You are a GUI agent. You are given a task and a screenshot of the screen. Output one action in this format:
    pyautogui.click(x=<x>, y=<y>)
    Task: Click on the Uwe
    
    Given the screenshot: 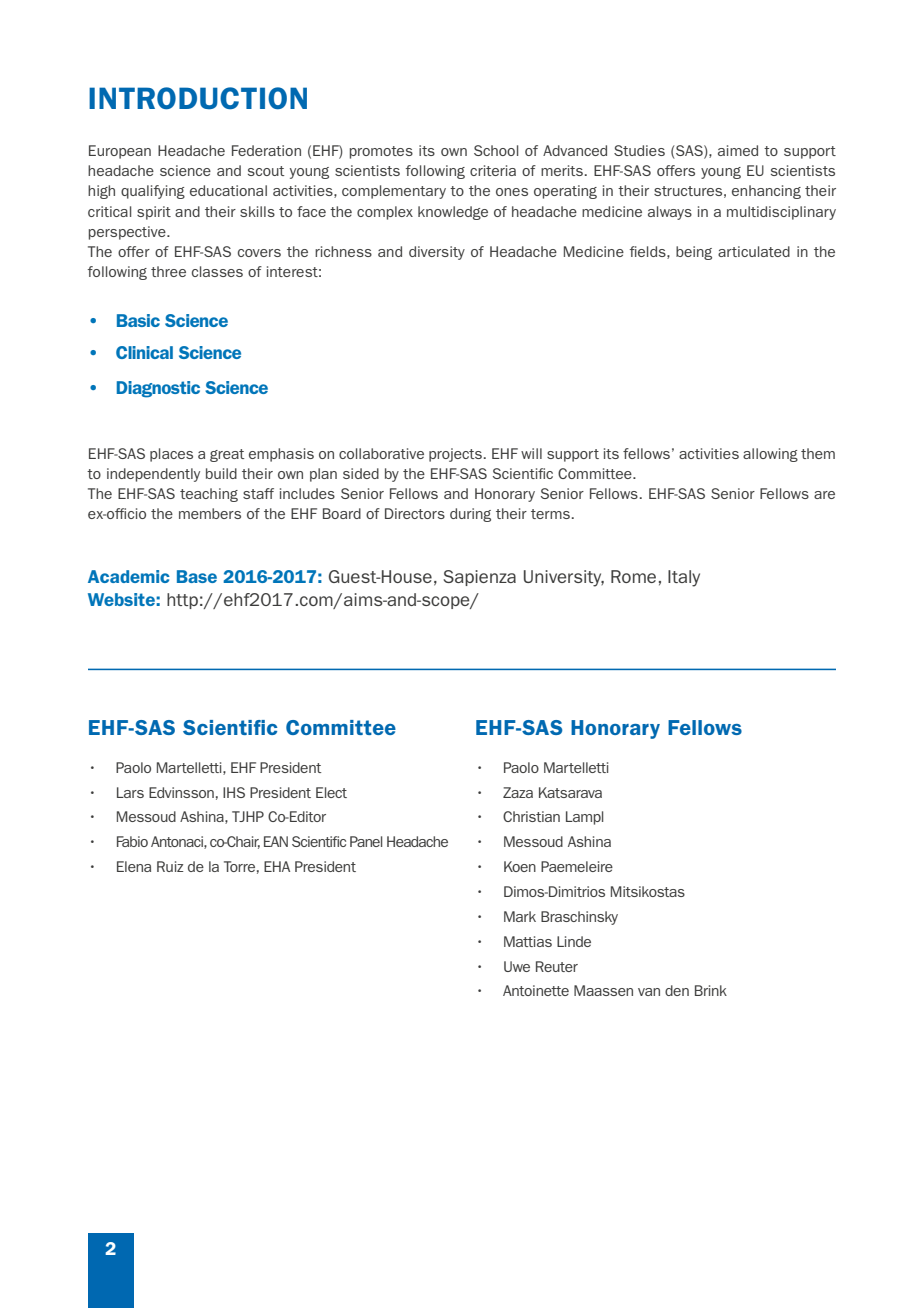 What is the action you would take?
    pyautogui.click(x=517, y=966)
